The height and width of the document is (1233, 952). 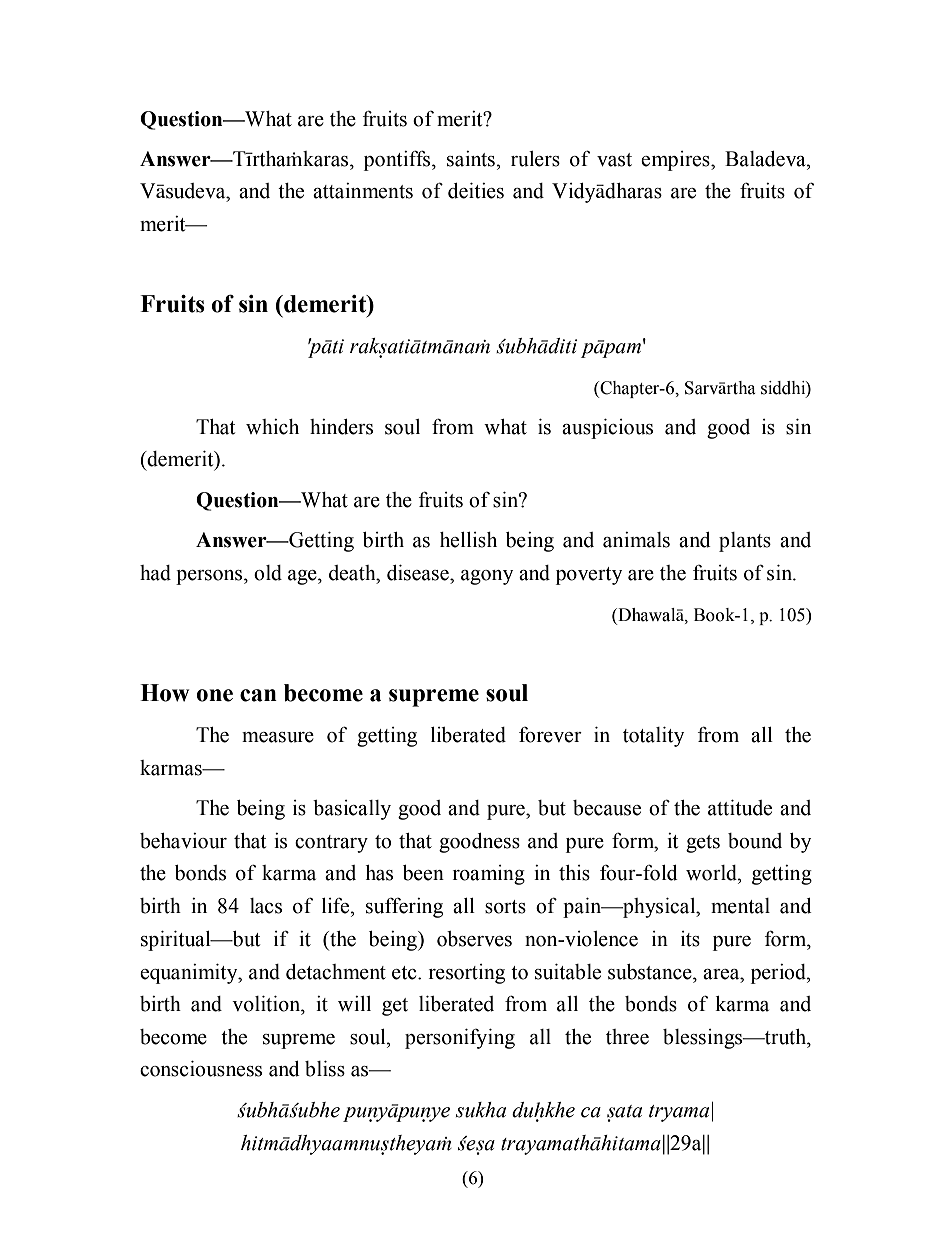 What do you see at coordinates (653, 737) in the document?
I see `totality` at bounding box center [653, 737].
